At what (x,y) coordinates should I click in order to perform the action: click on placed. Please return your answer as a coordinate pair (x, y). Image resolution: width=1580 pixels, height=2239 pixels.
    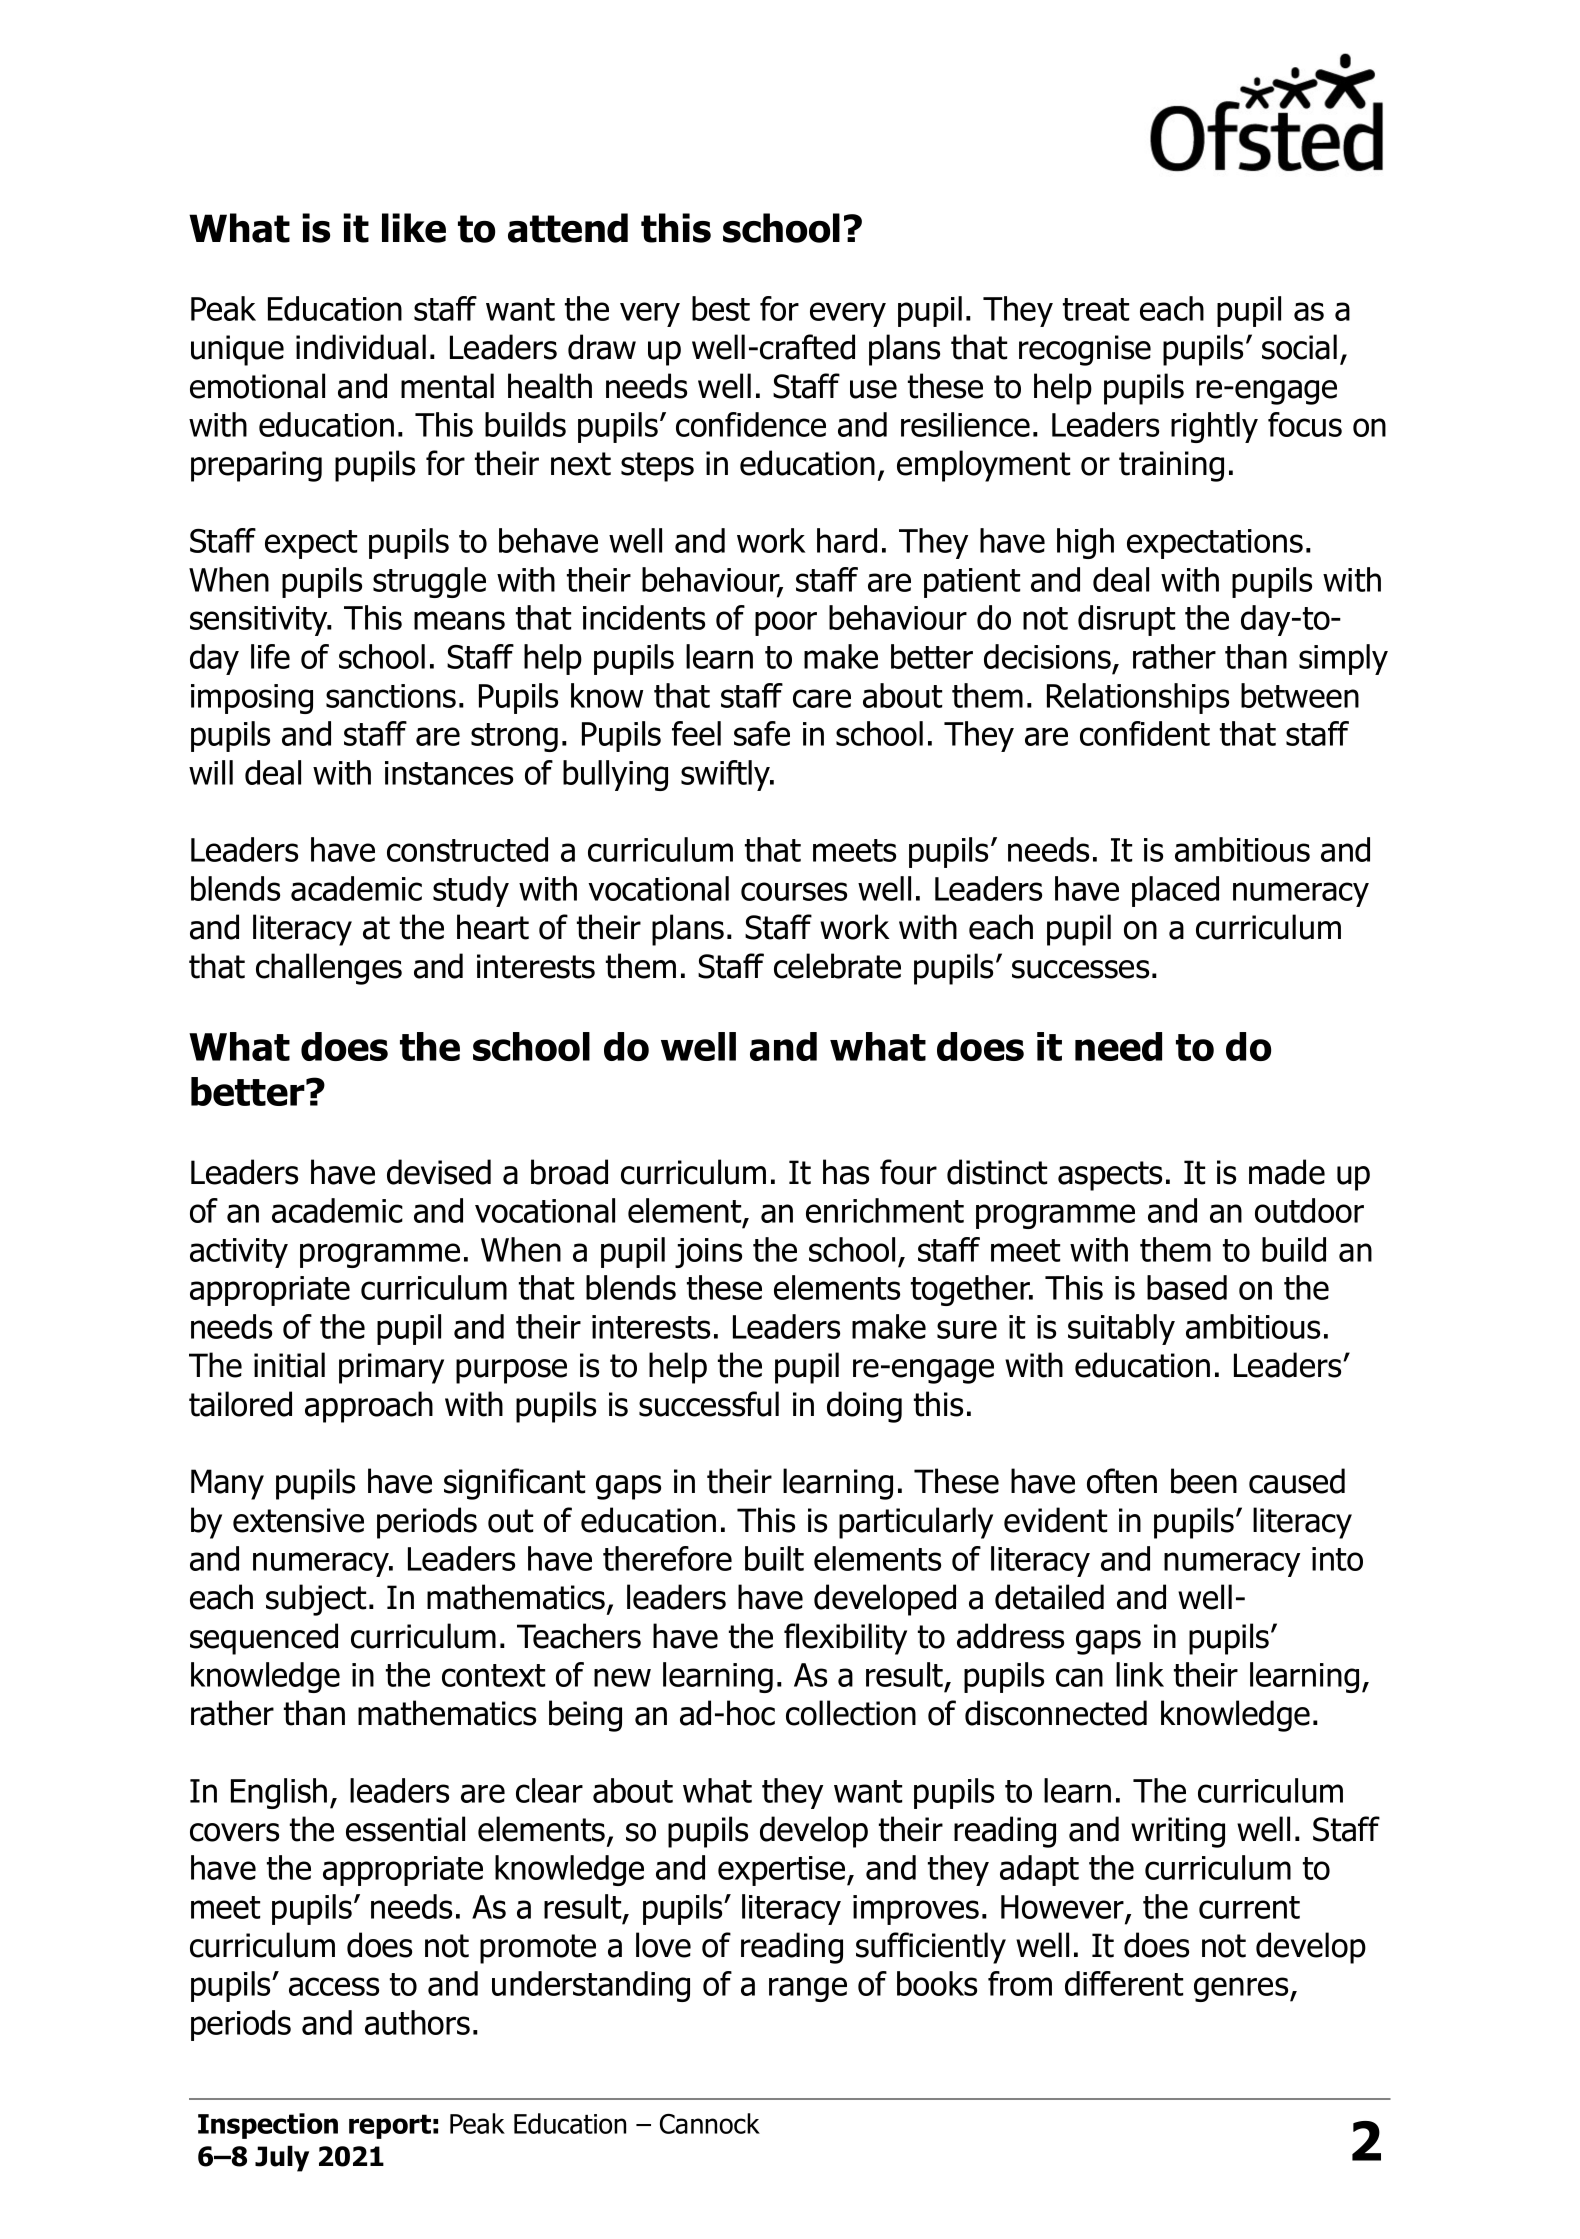
    Looking at the image, I should click on (1175, 891).
